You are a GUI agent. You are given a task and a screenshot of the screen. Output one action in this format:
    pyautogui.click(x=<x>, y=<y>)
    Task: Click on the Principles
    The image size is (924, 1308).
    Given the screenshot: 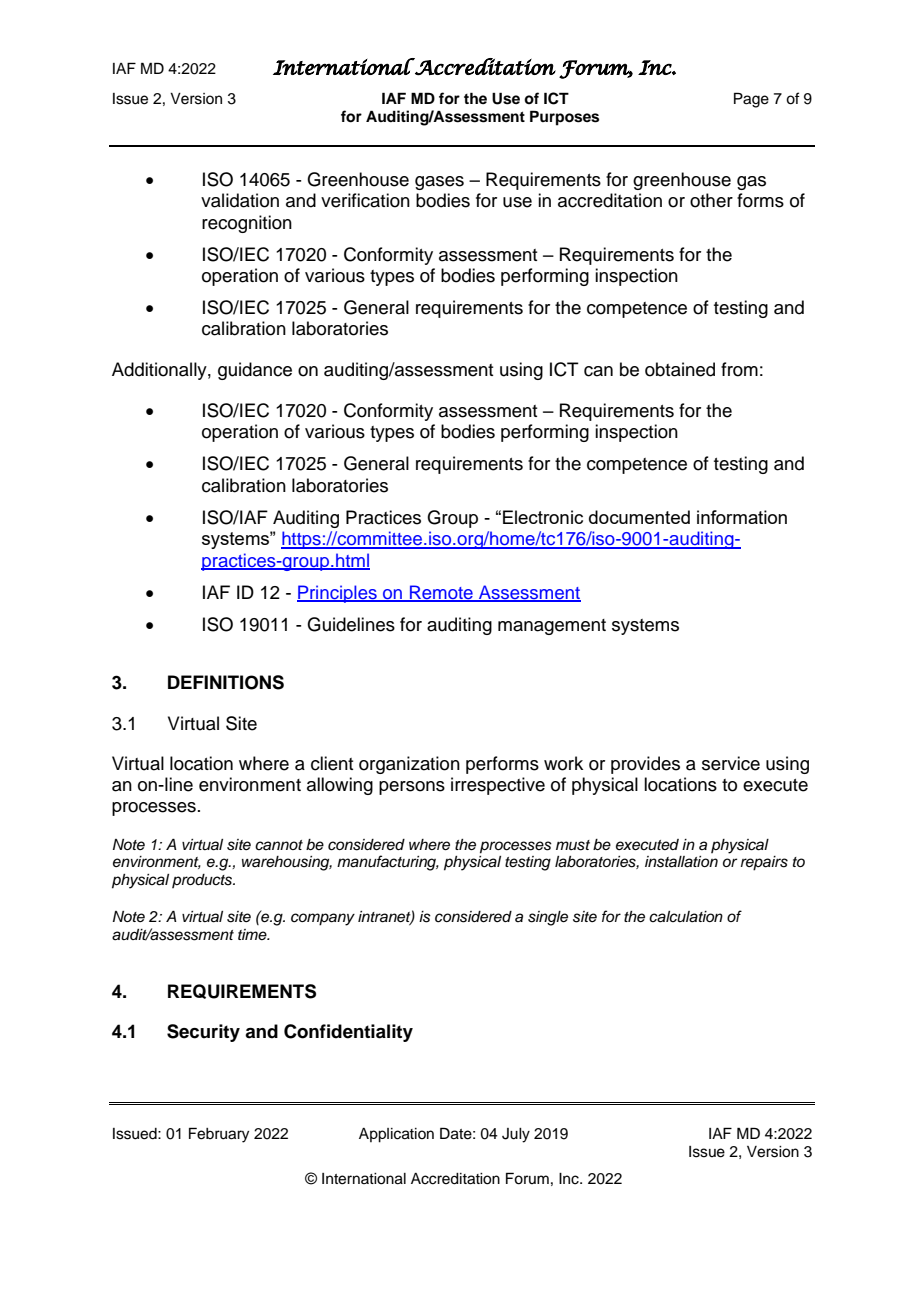 What is the action you would take?
    pyautogui.click(x=338, y=594)
